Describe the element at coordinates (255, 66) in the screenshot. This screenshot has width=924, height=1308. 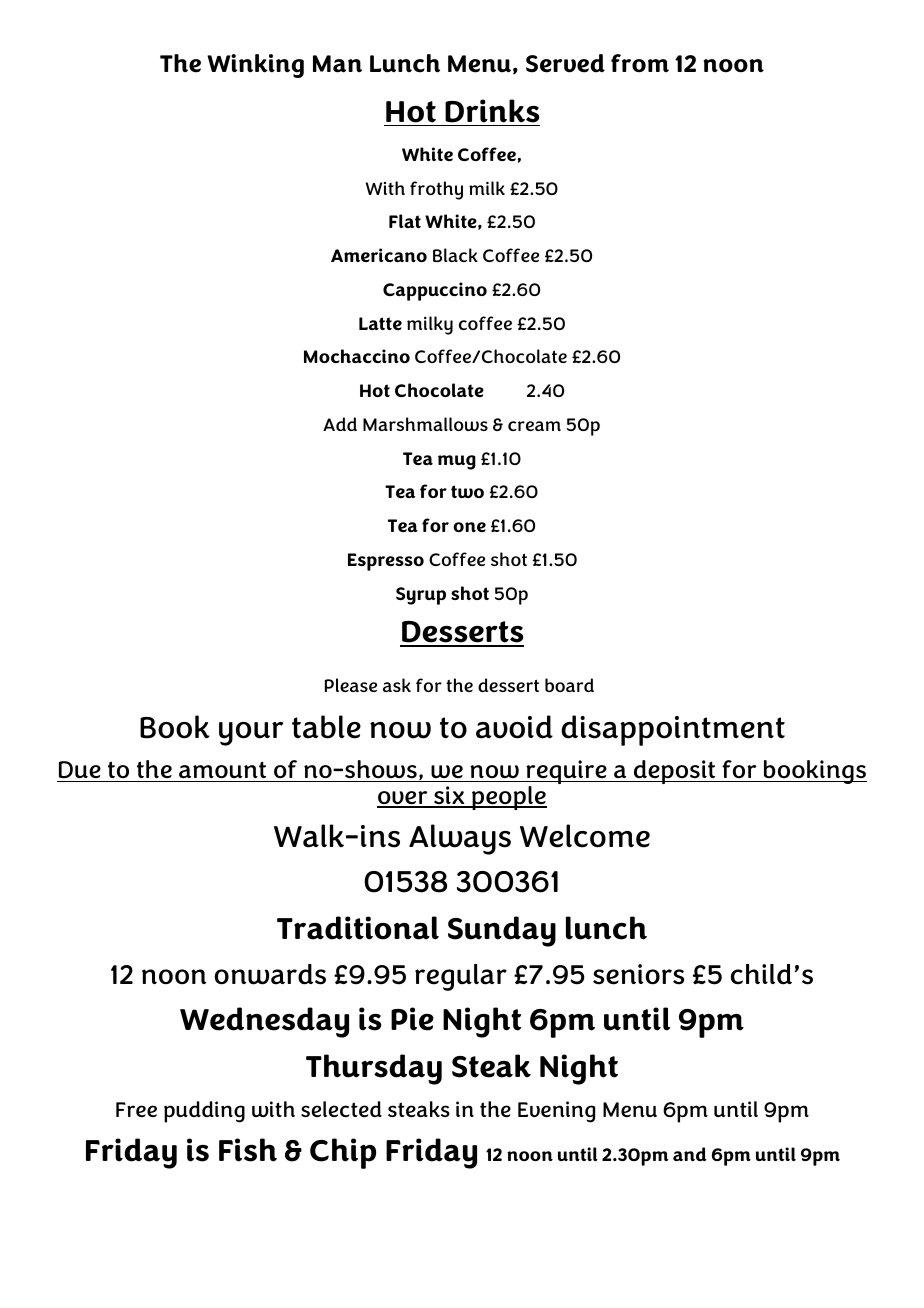
I see `Winking` at that location.
